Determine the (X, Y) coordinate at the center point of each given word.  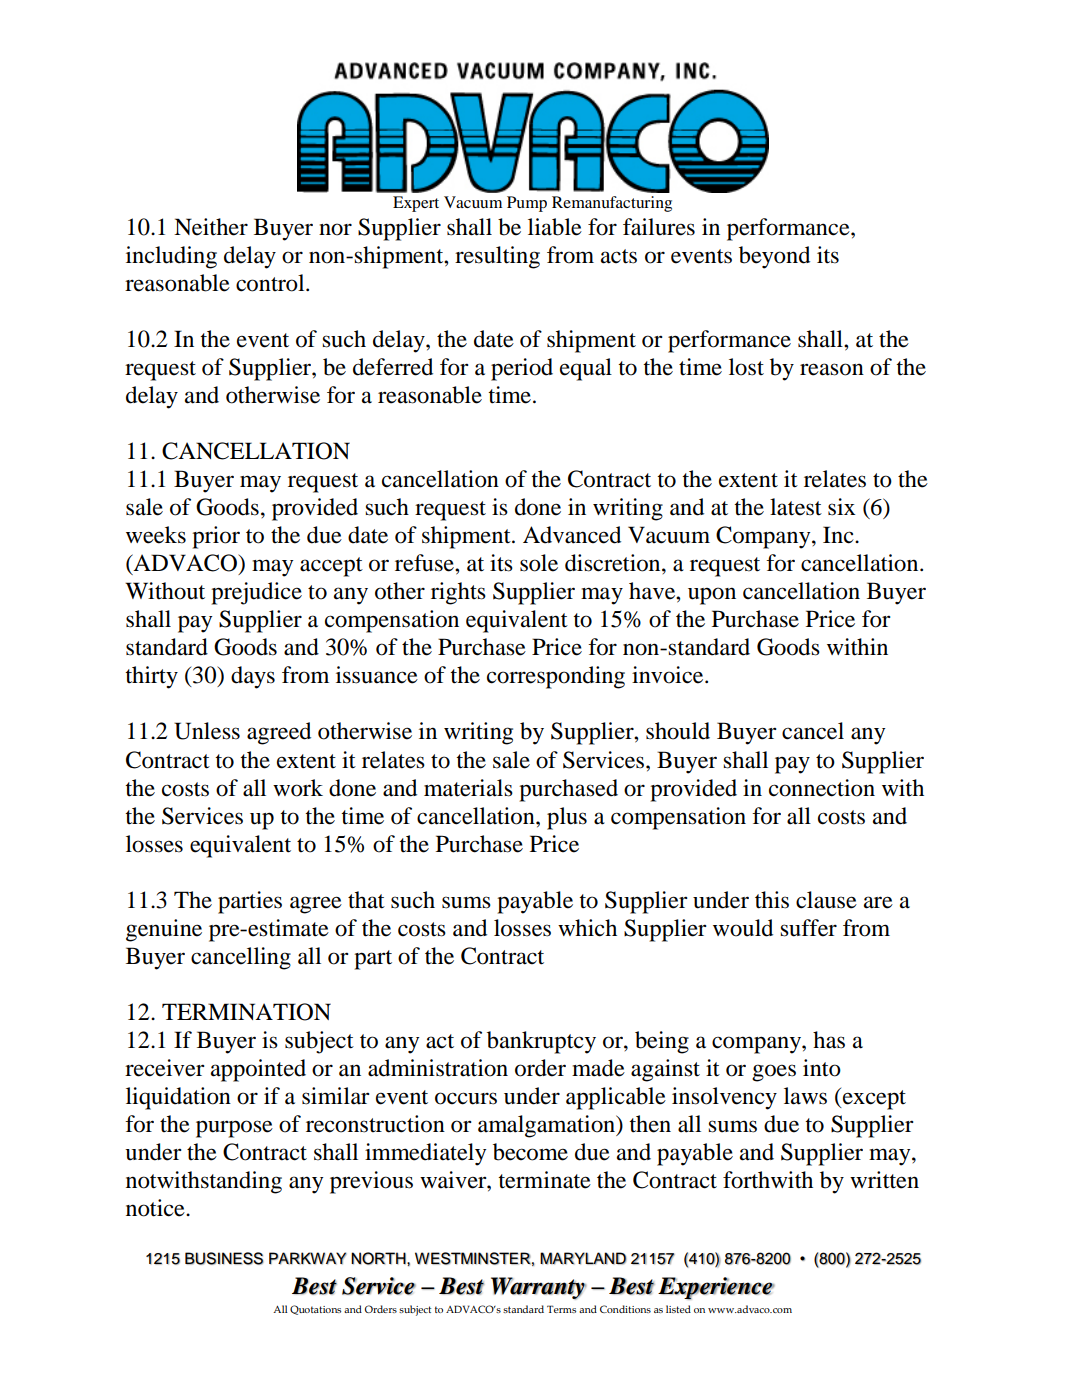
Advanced (572, 535)
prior (216, 537)
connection (822, 788)
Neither (211, 227)
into (822, 1068)
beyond (774, 257)
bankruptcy (541, 1042)
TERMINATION (246, 1012)
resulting (497, 257)
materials (468, 788)
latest (796, 507)
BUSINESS (224, 1258)
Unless (207, 731)
